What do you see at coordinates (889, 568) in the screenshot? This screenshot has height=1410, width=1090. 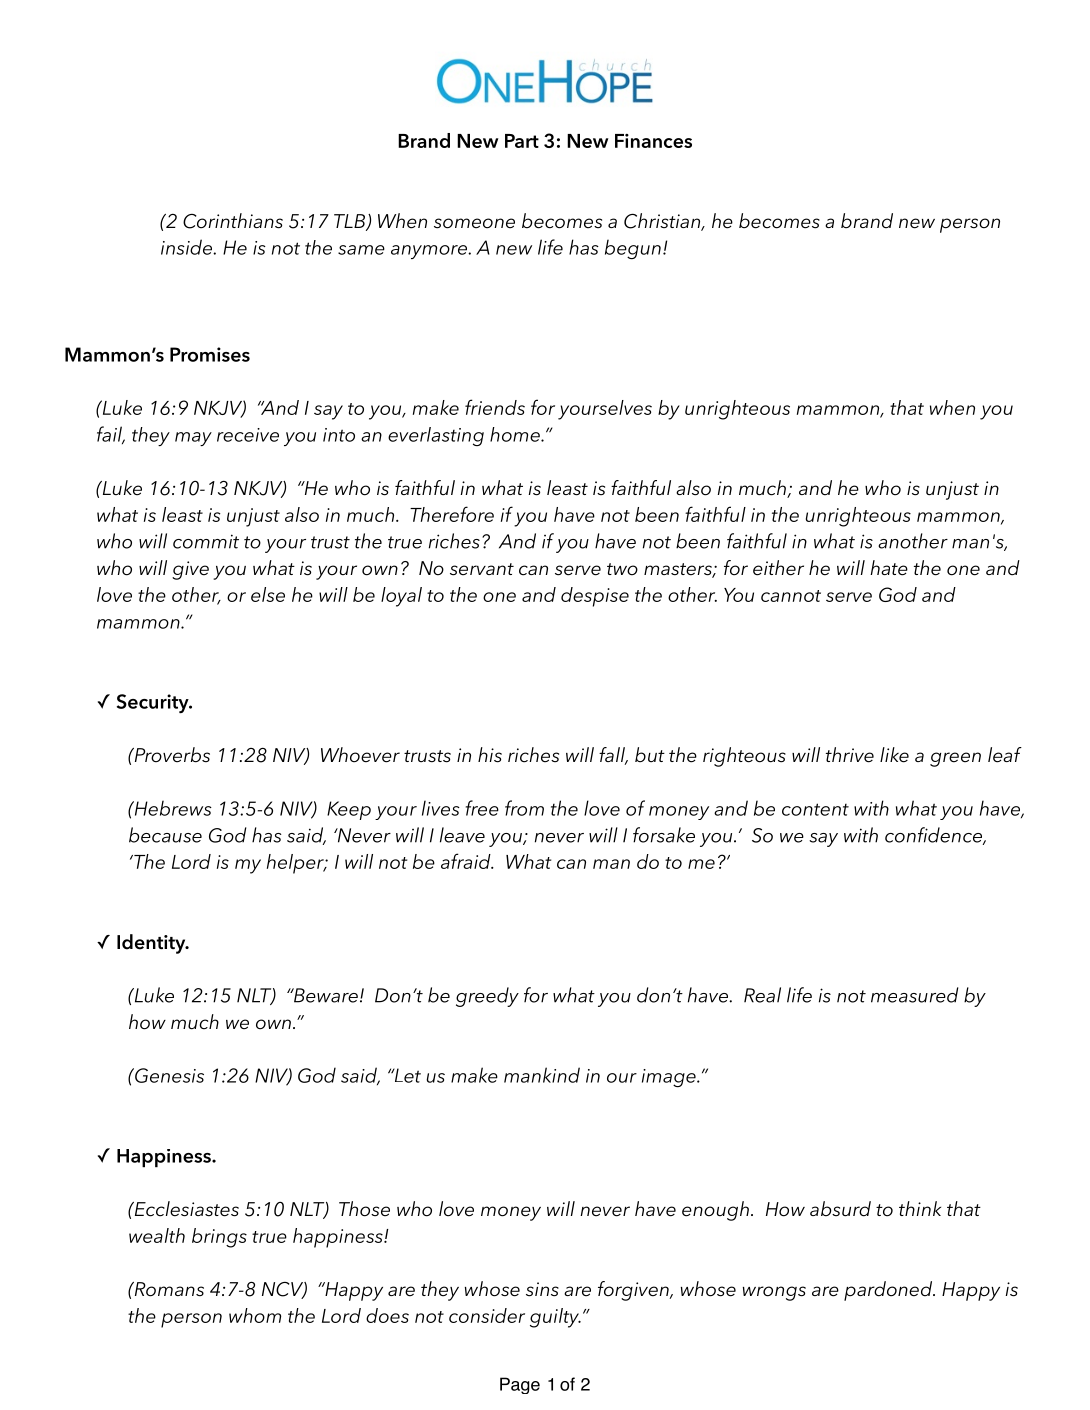 I see `hate` at bounding box center [889, 568].
